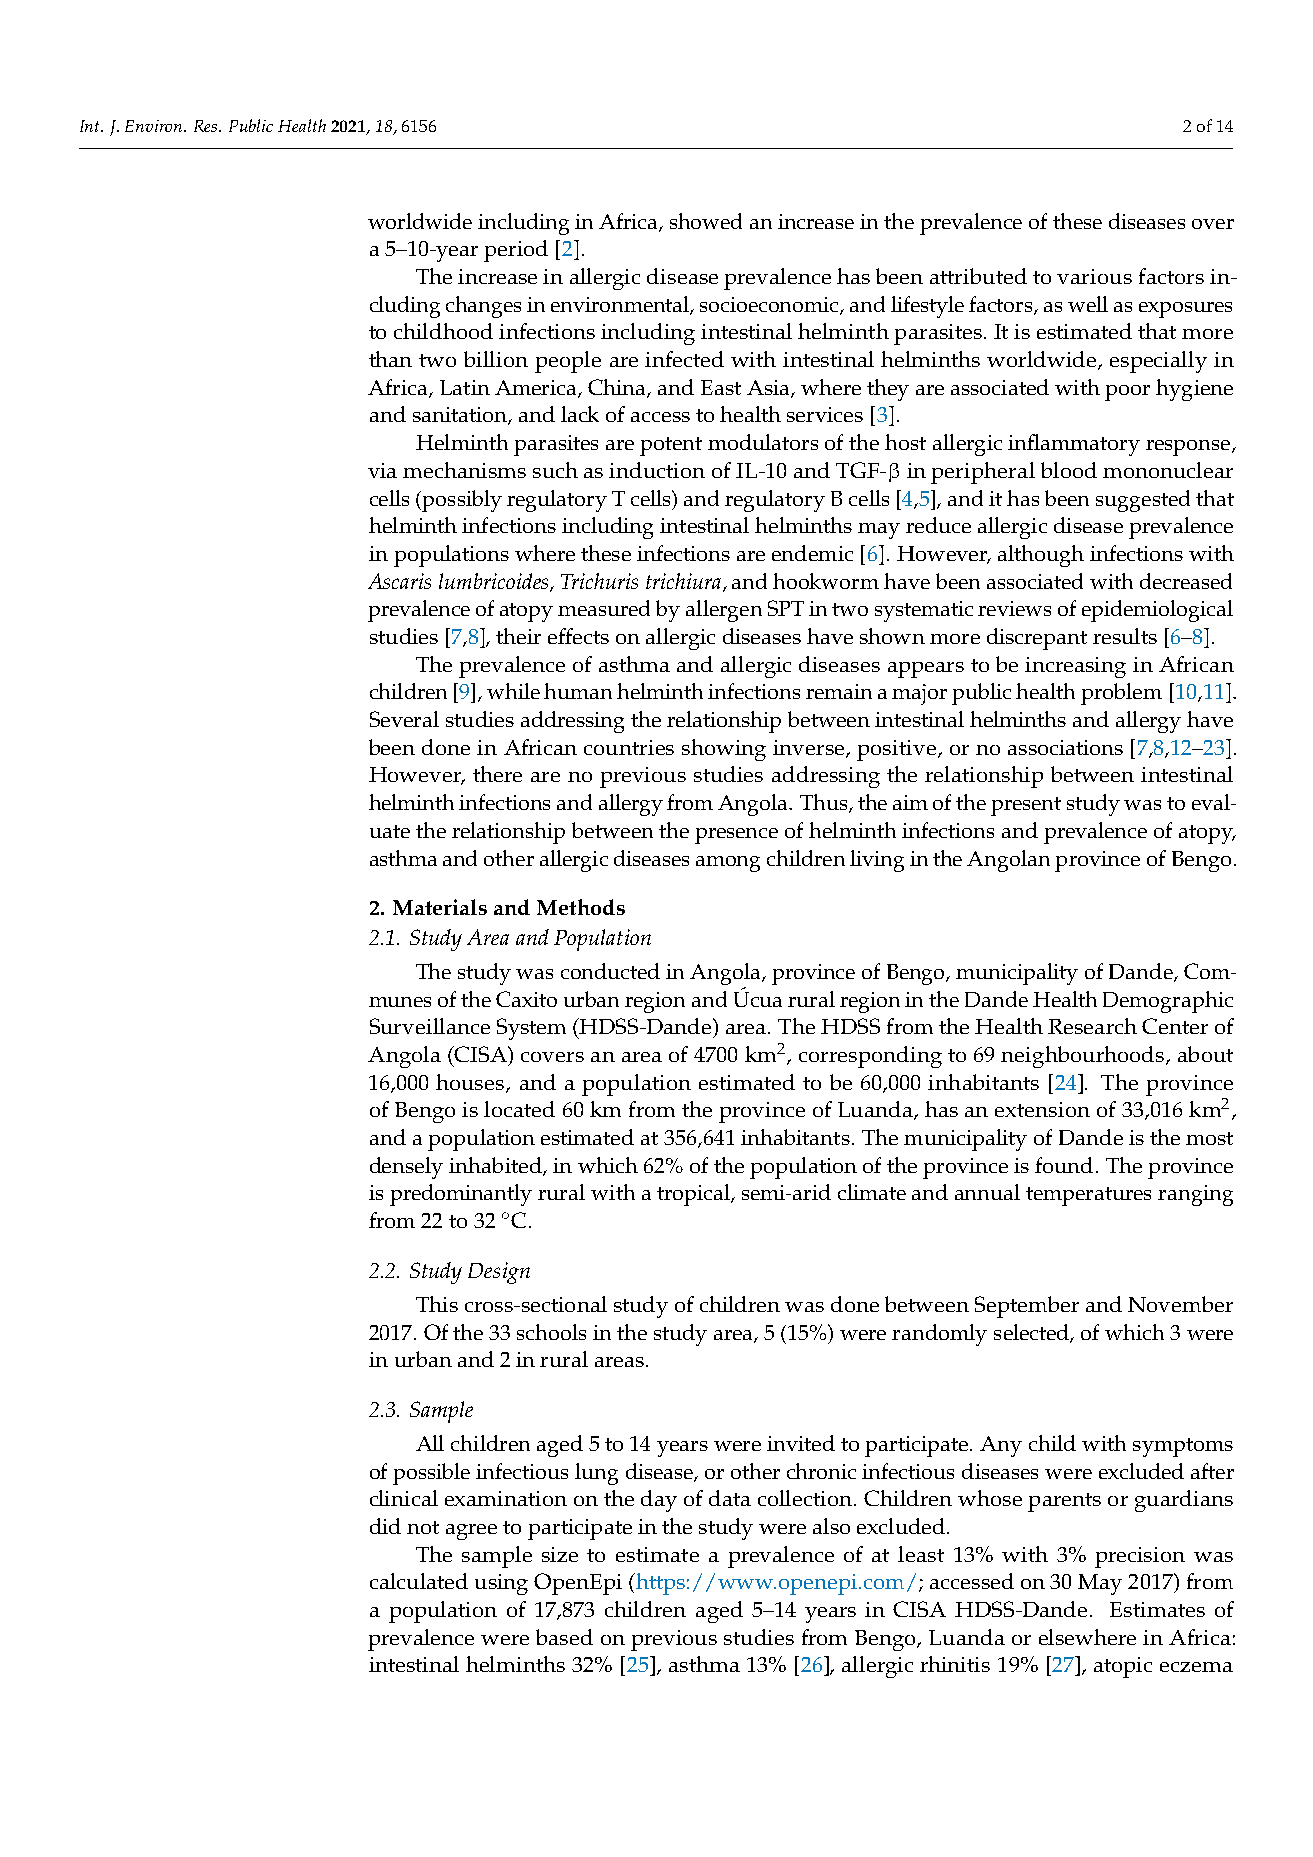 The image size is (1313, 1857). What do you see at coordinates (1094, 276) in the screenshot?
I see `various` at bounding box center [1094, 276].
